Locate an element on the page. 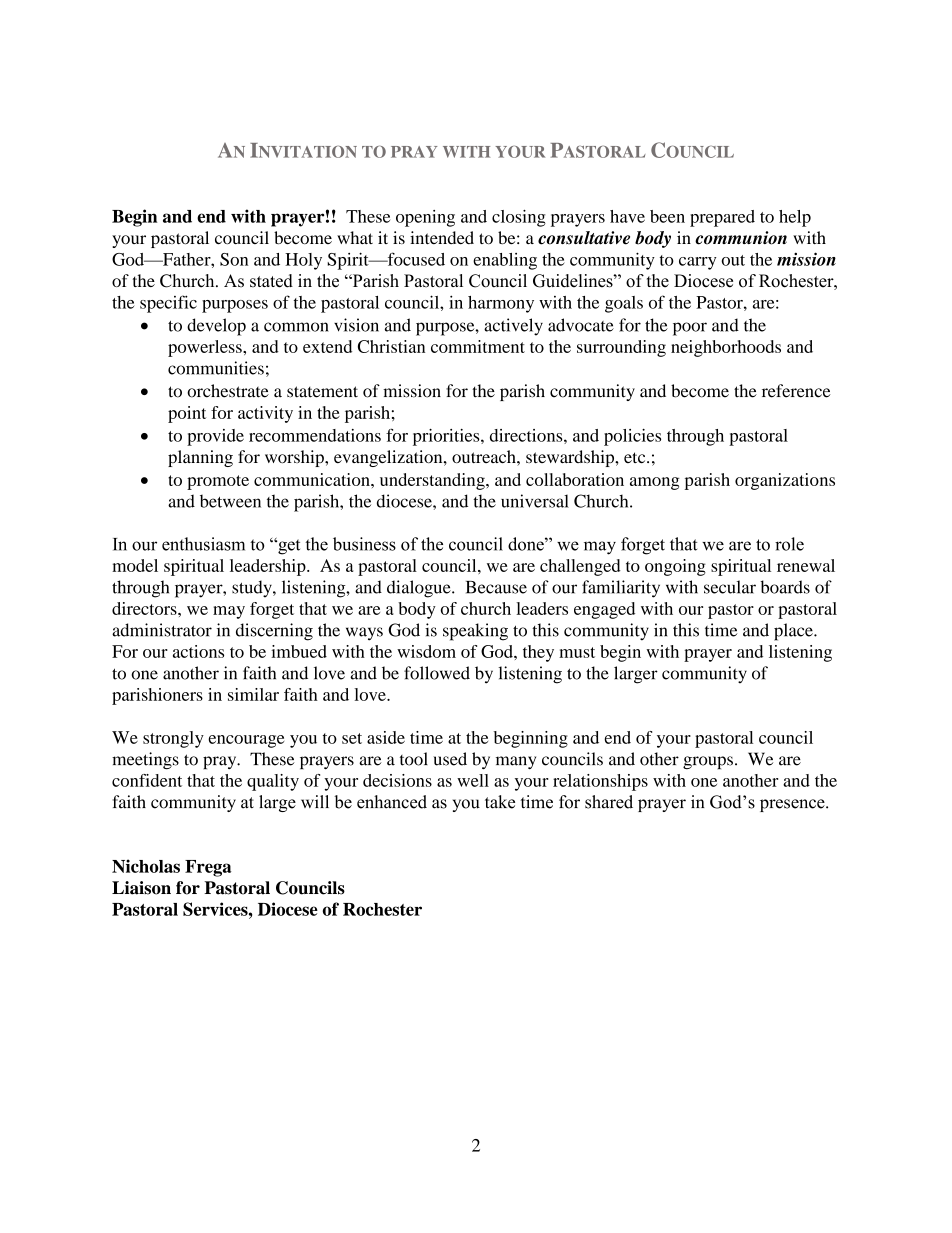 The height and width of the image is (1233, 952). intended is located at coordinates (442, 237).
